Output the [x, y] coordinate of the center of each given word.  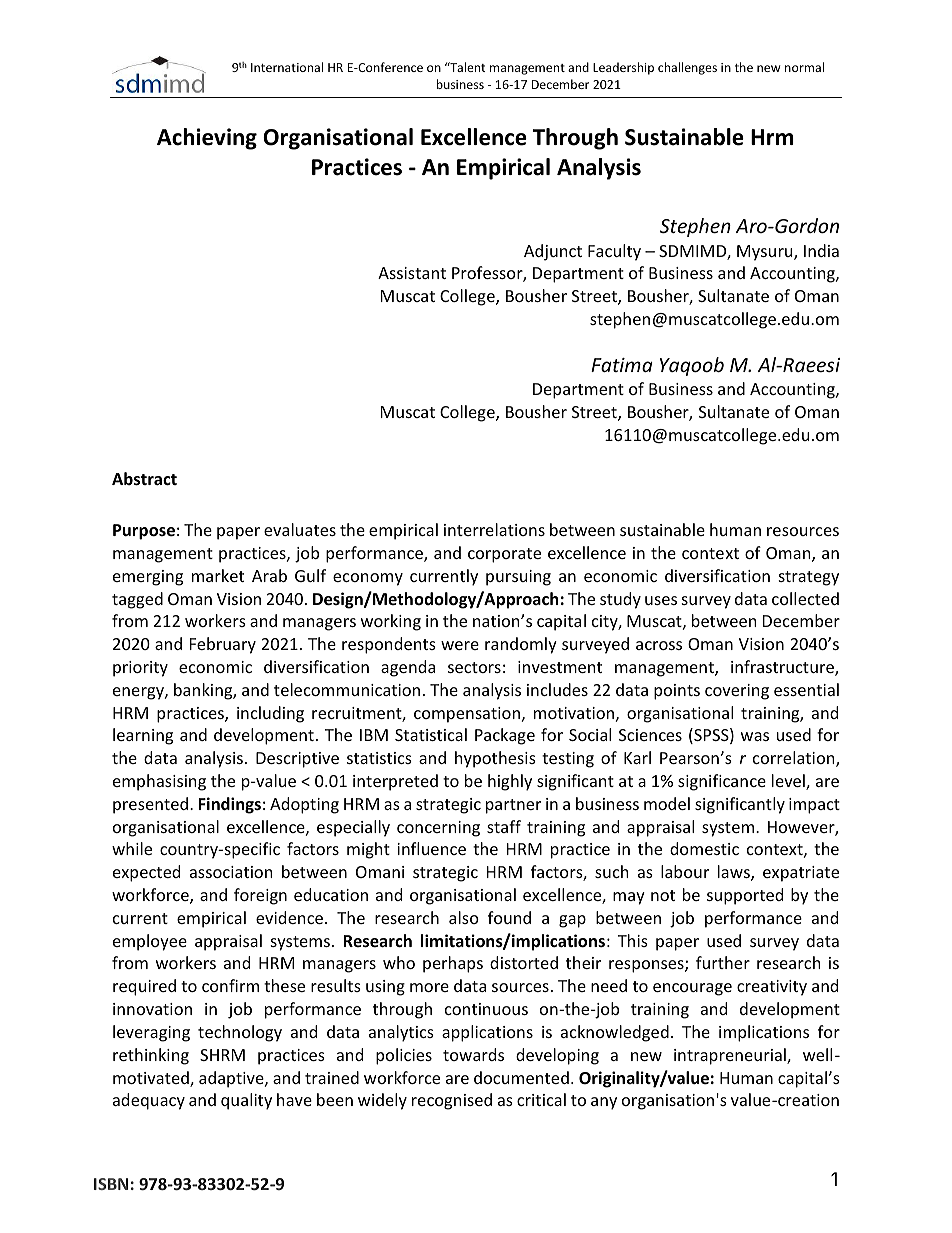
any [604, 1103]
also [464, 917]
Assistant [412, 273]
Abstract [144, 479]
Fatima [622, 365]
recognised [452, 1101]
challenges [687, 68]
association [231, 872]
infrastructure [783, 668]
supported [745, 896]
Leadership [623, 68]
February [223, 645]
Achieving [207, 139]
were [460, 645]
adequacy [149, 1101]
